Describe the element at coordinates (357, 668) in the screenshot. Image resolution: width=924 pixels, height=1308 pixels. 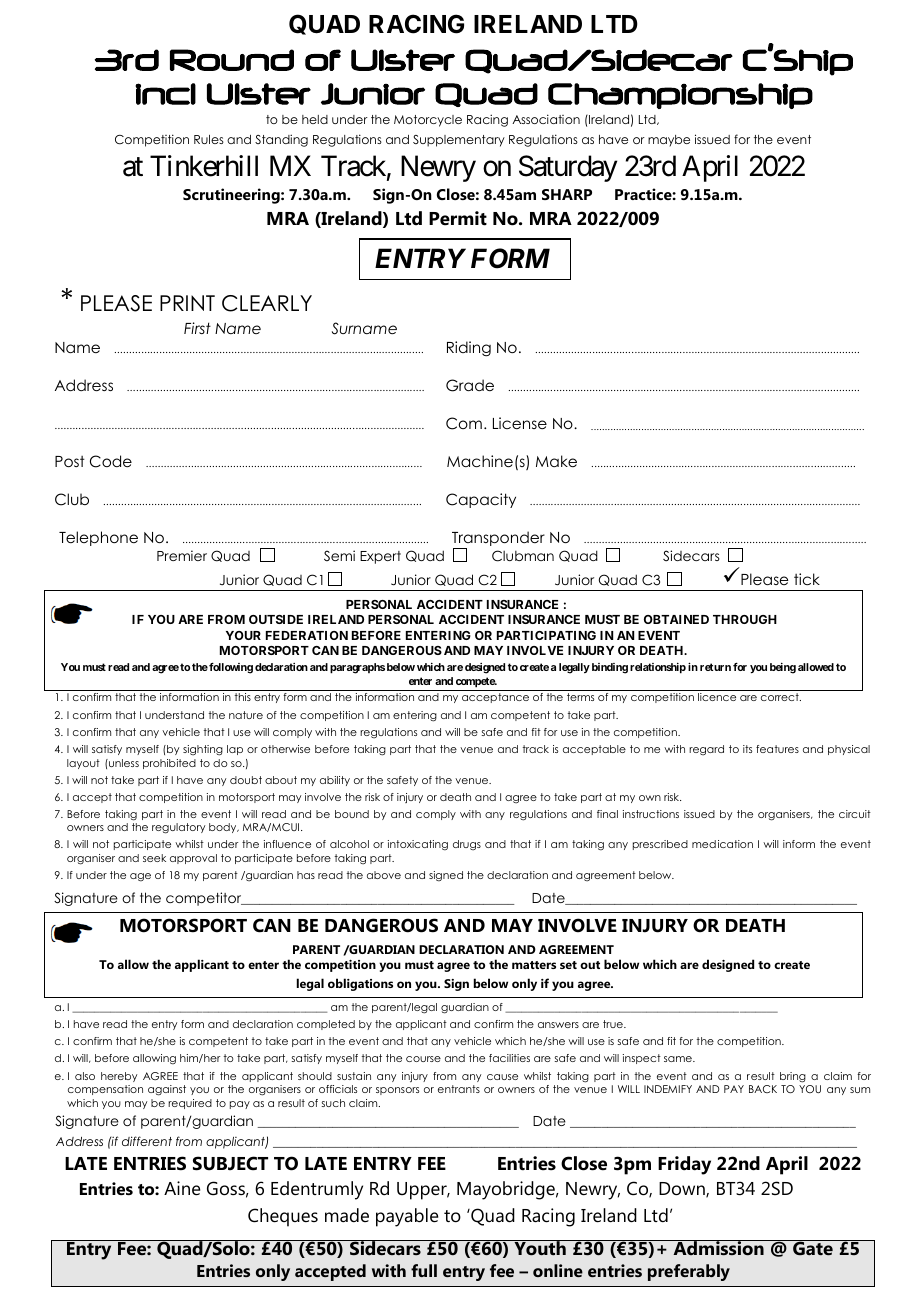
I see `paragraphs` at that location.
